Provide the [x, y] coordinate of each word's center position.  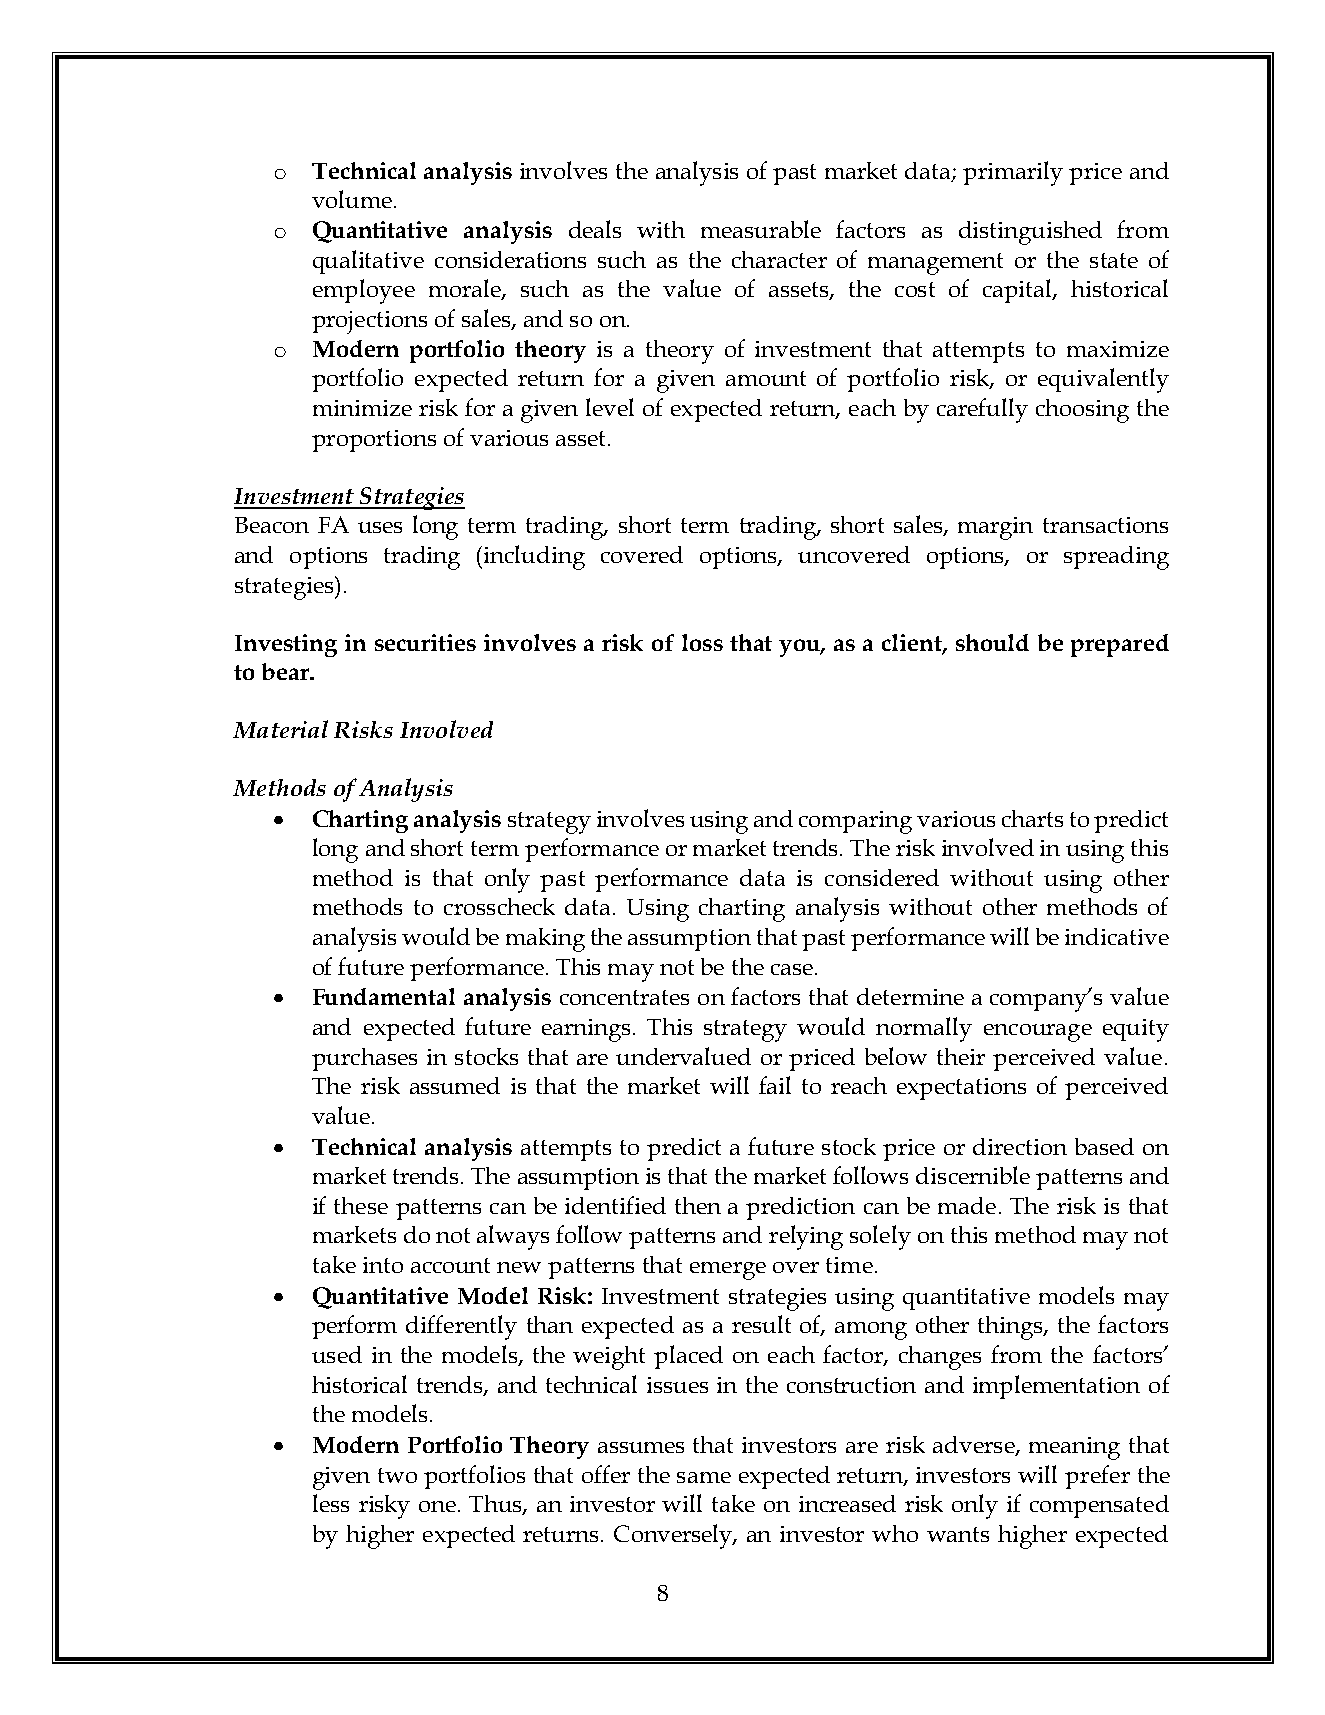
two [397, 1475]
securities [425, 642]
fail [775, 1085]
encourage [1038, 1033]
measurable [761, 229]
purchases [364, 1059]
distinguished [1030, 233]
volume [352, 199]
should [992, 642]
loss [702, 642]
